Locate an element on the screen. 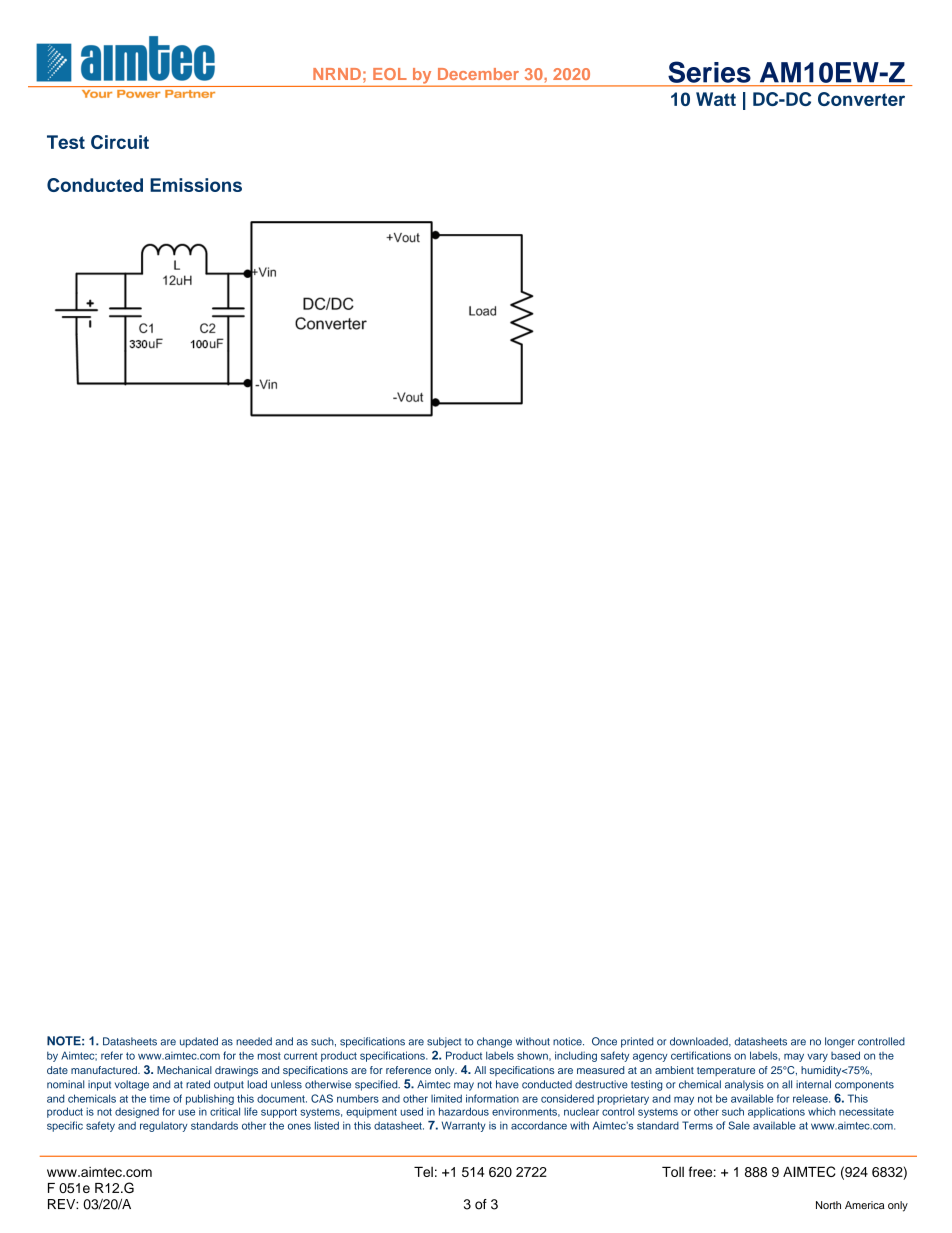  subject is located at coordinates (444, 1042).
